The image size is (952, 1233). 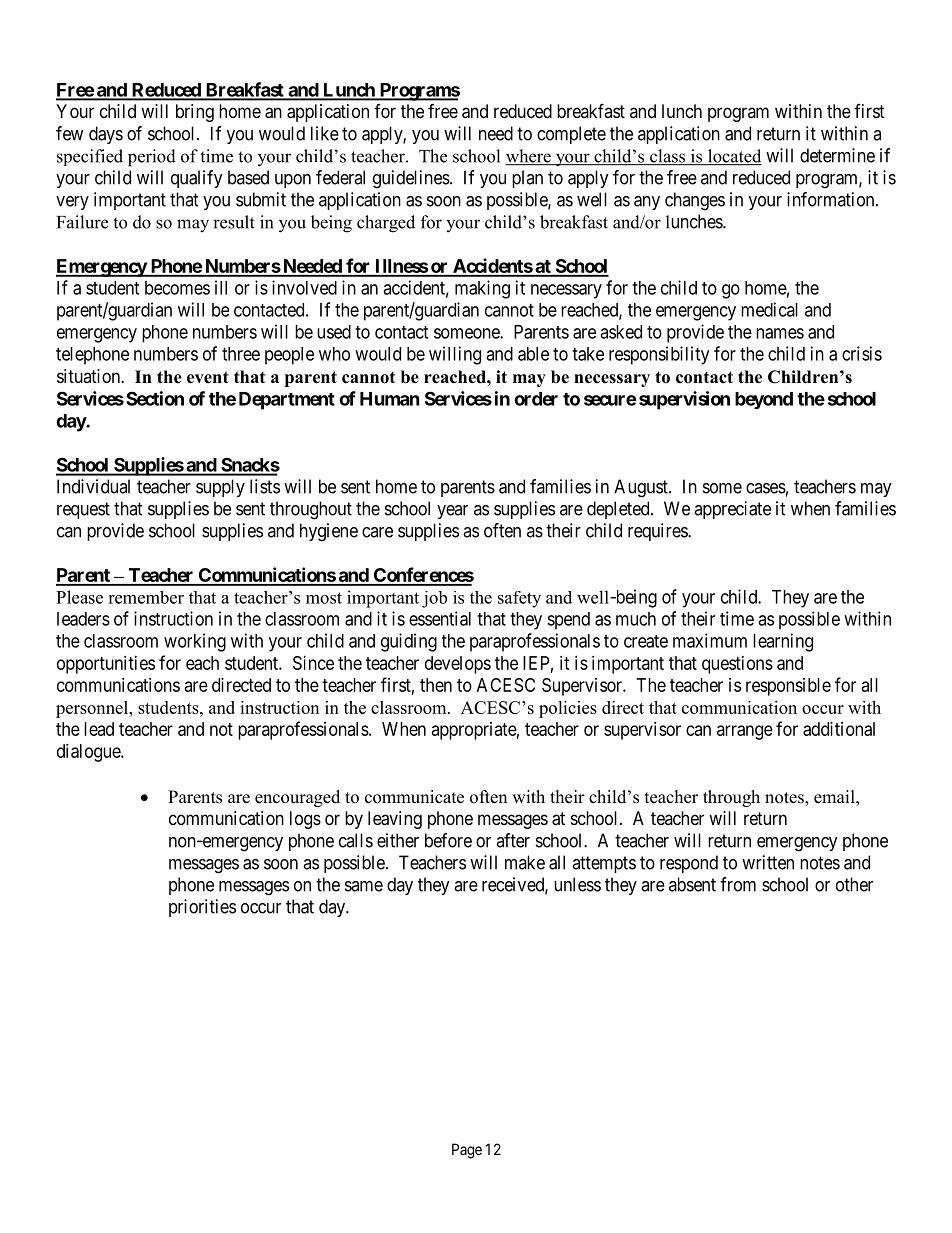 I want to click on arrange, so click(x=745, y=732).
